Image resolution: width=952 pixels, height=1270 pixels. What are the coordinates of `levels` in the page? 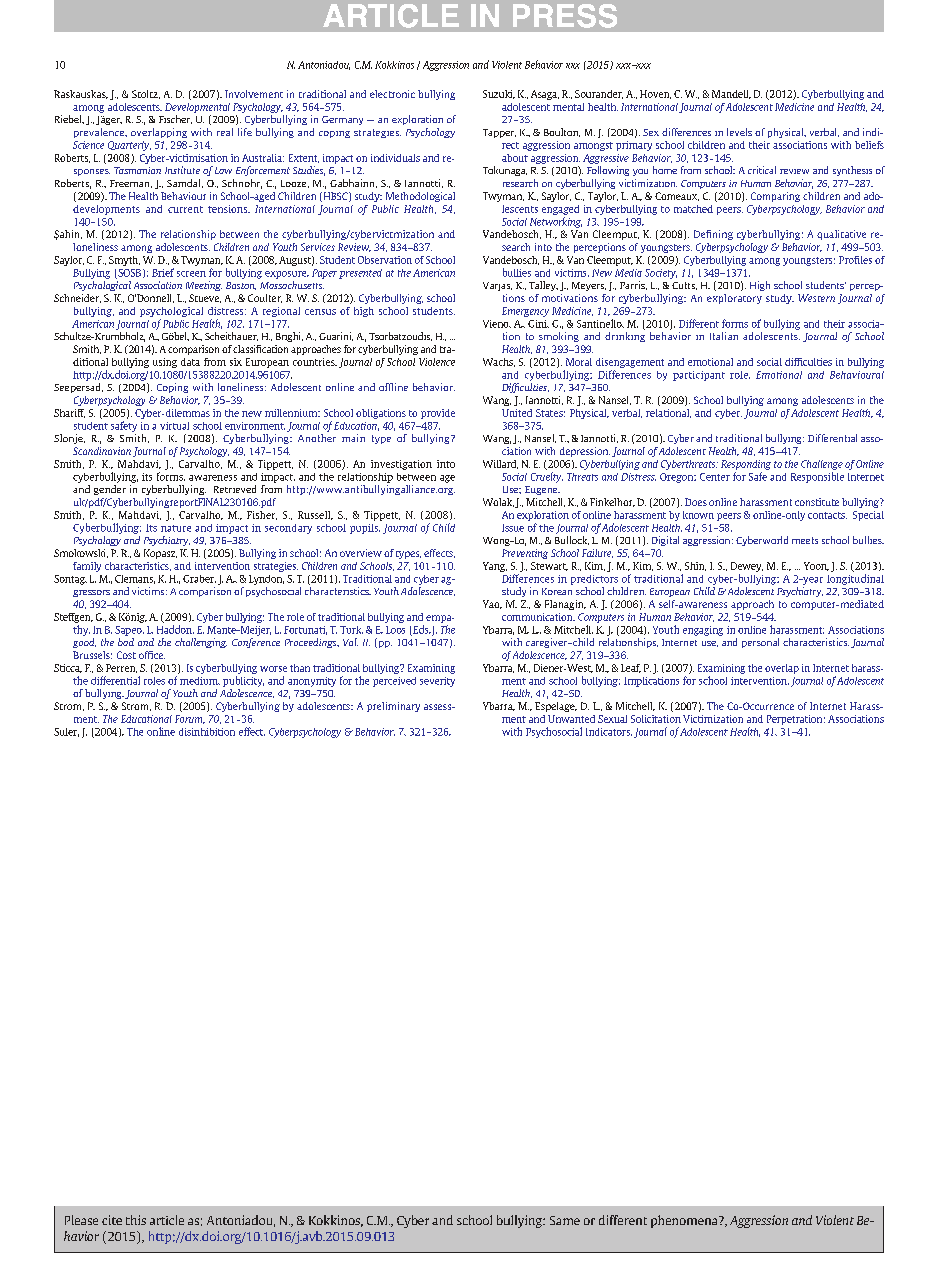 It's located at (739, 132).
